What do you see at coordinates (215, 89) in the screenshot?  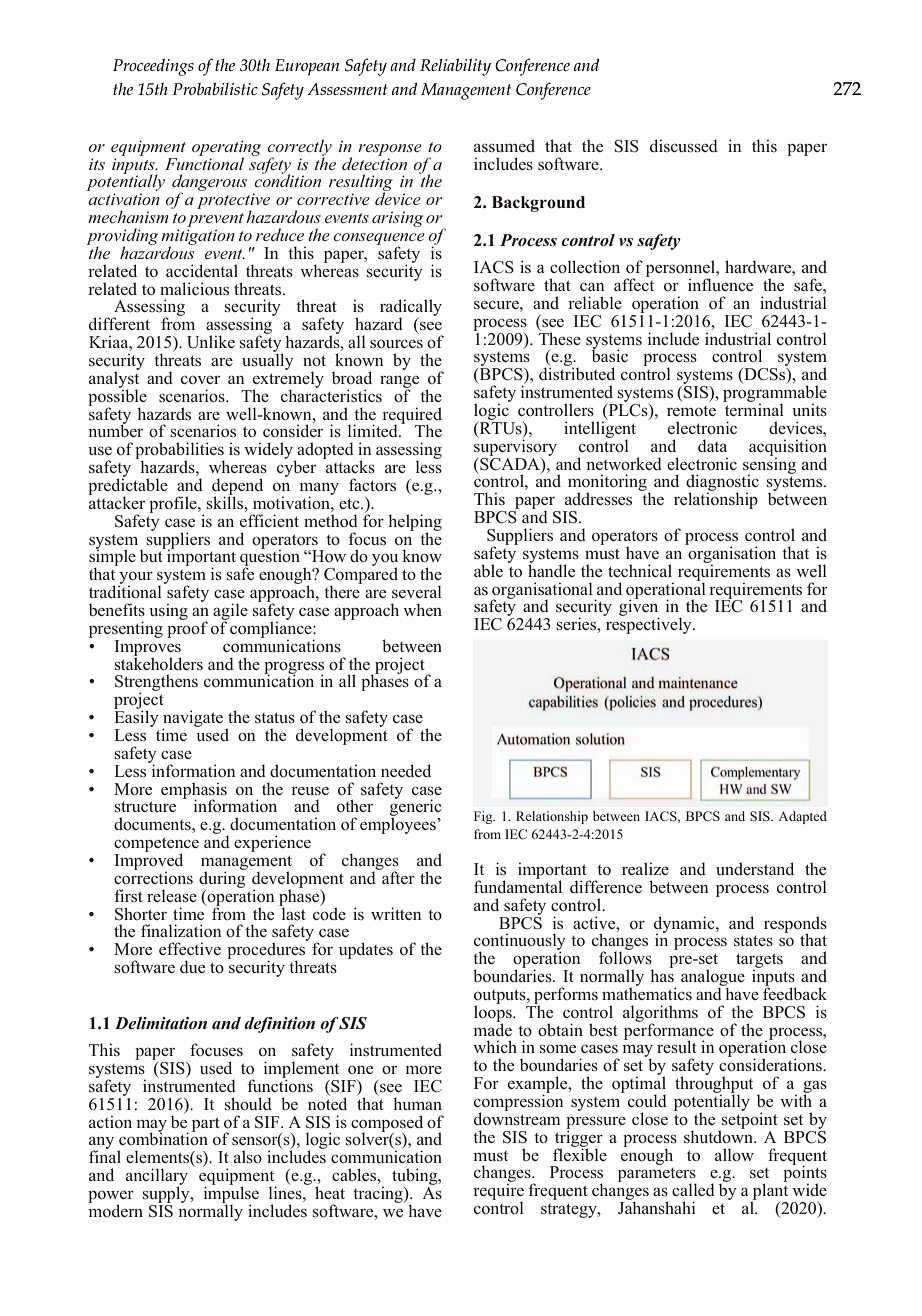 I see `Probabilistic` at bounding box center [215, 89].
